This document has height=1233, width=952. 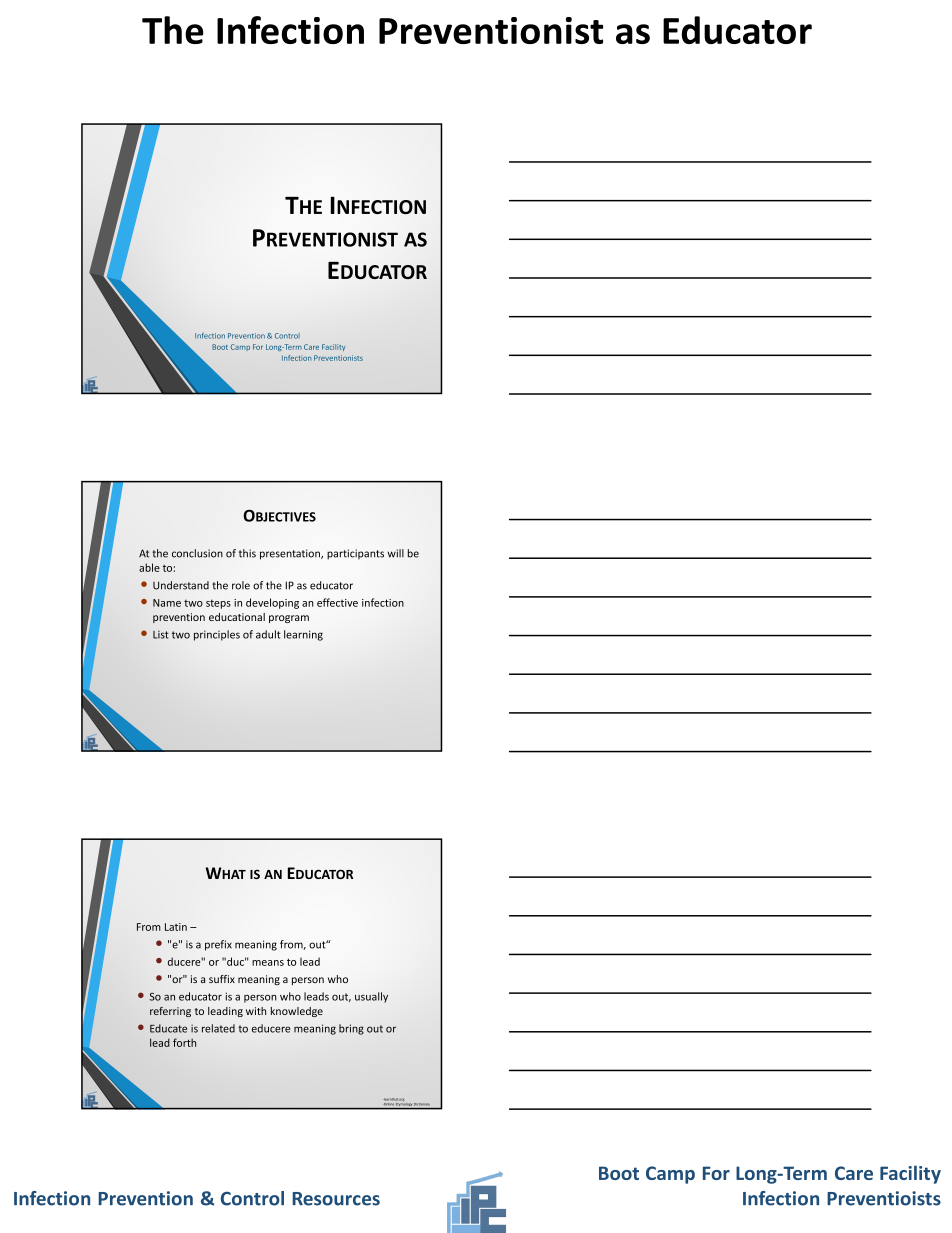 What do you see at coordinates (371, 997) in the document?
I see `usually` at bounding box center [371, 997].
